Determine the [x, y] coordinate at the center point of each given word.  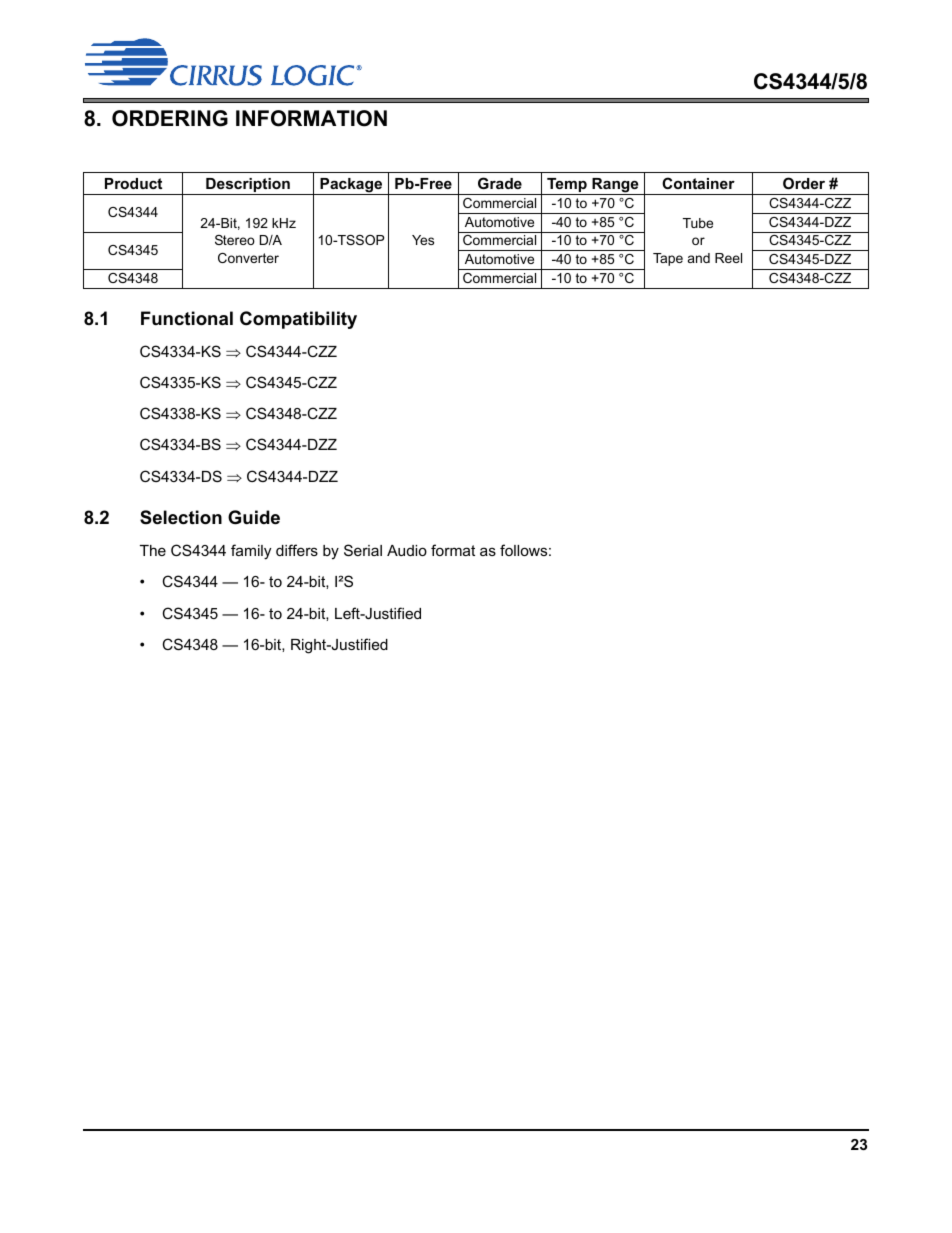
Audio [407, 550]
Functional [187, 318]
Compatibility [298, 320]
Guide [254, 517]
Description [248, 186]
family [251, 552]
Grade [500, 183]
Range [615, 186]
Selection [181, 517]
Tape [668, 259]
